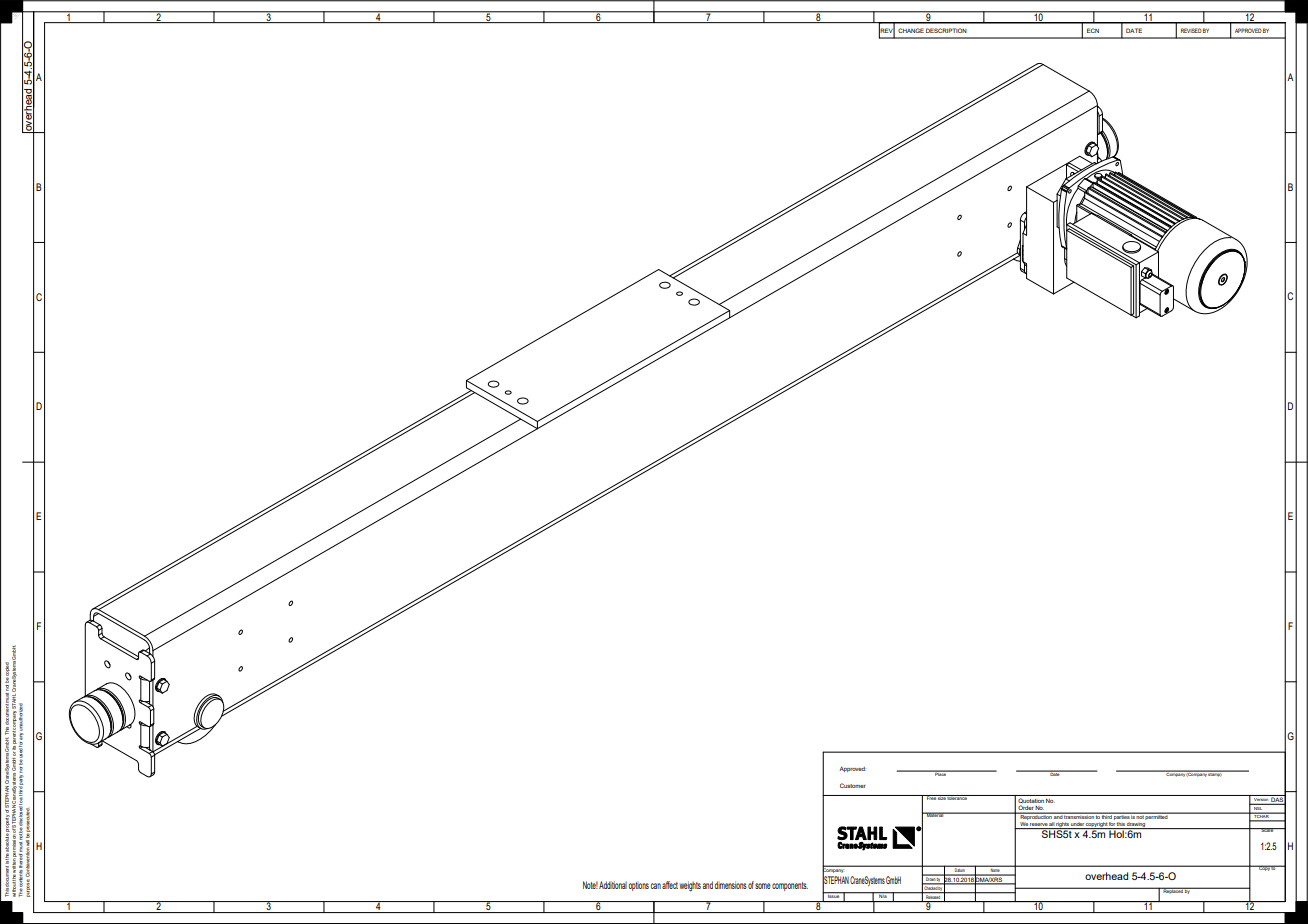  I want to click on stamp, so click(1215, 774).
